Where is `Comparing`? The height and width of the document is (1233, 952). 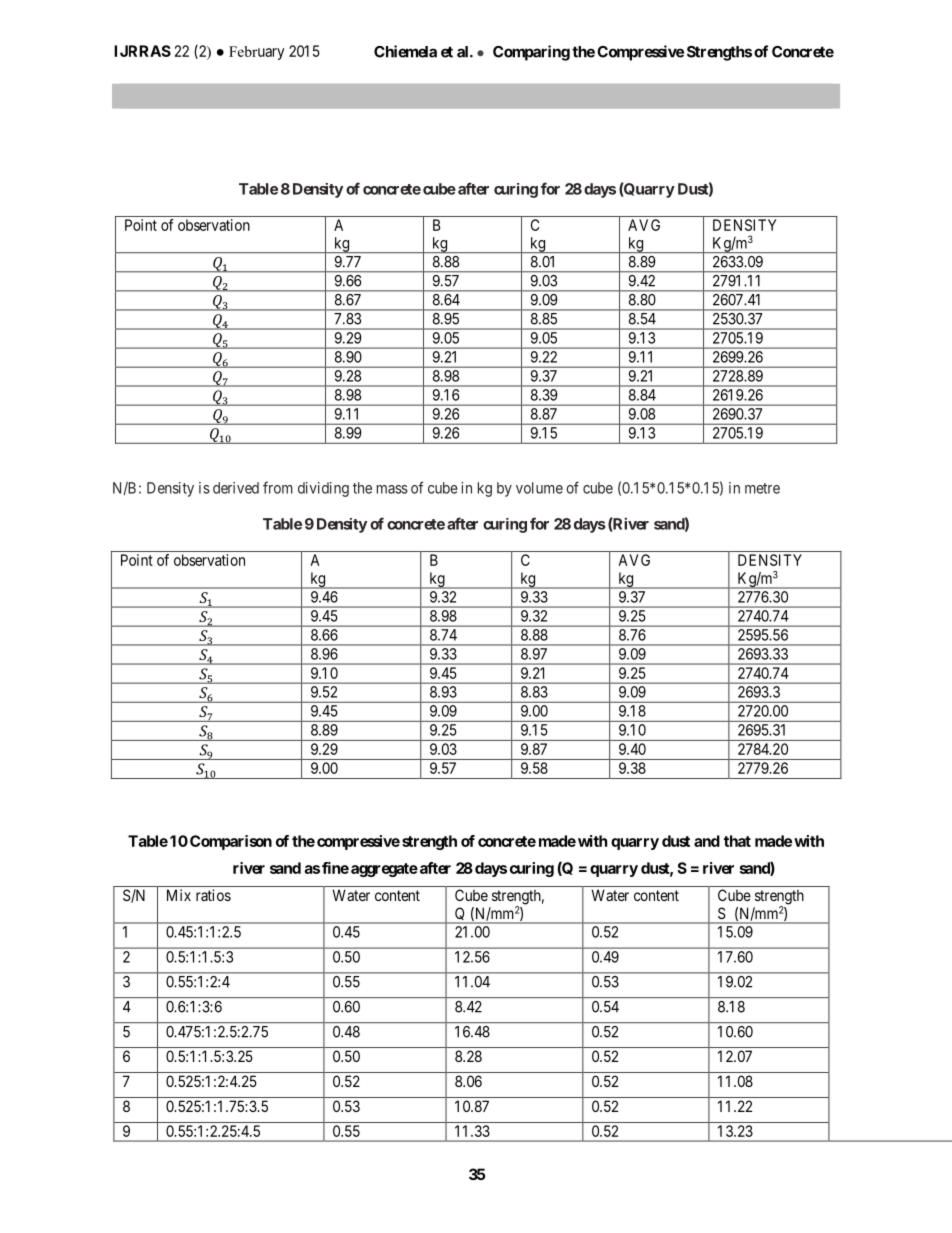 Comparing is located at coordinates (531, 53).
